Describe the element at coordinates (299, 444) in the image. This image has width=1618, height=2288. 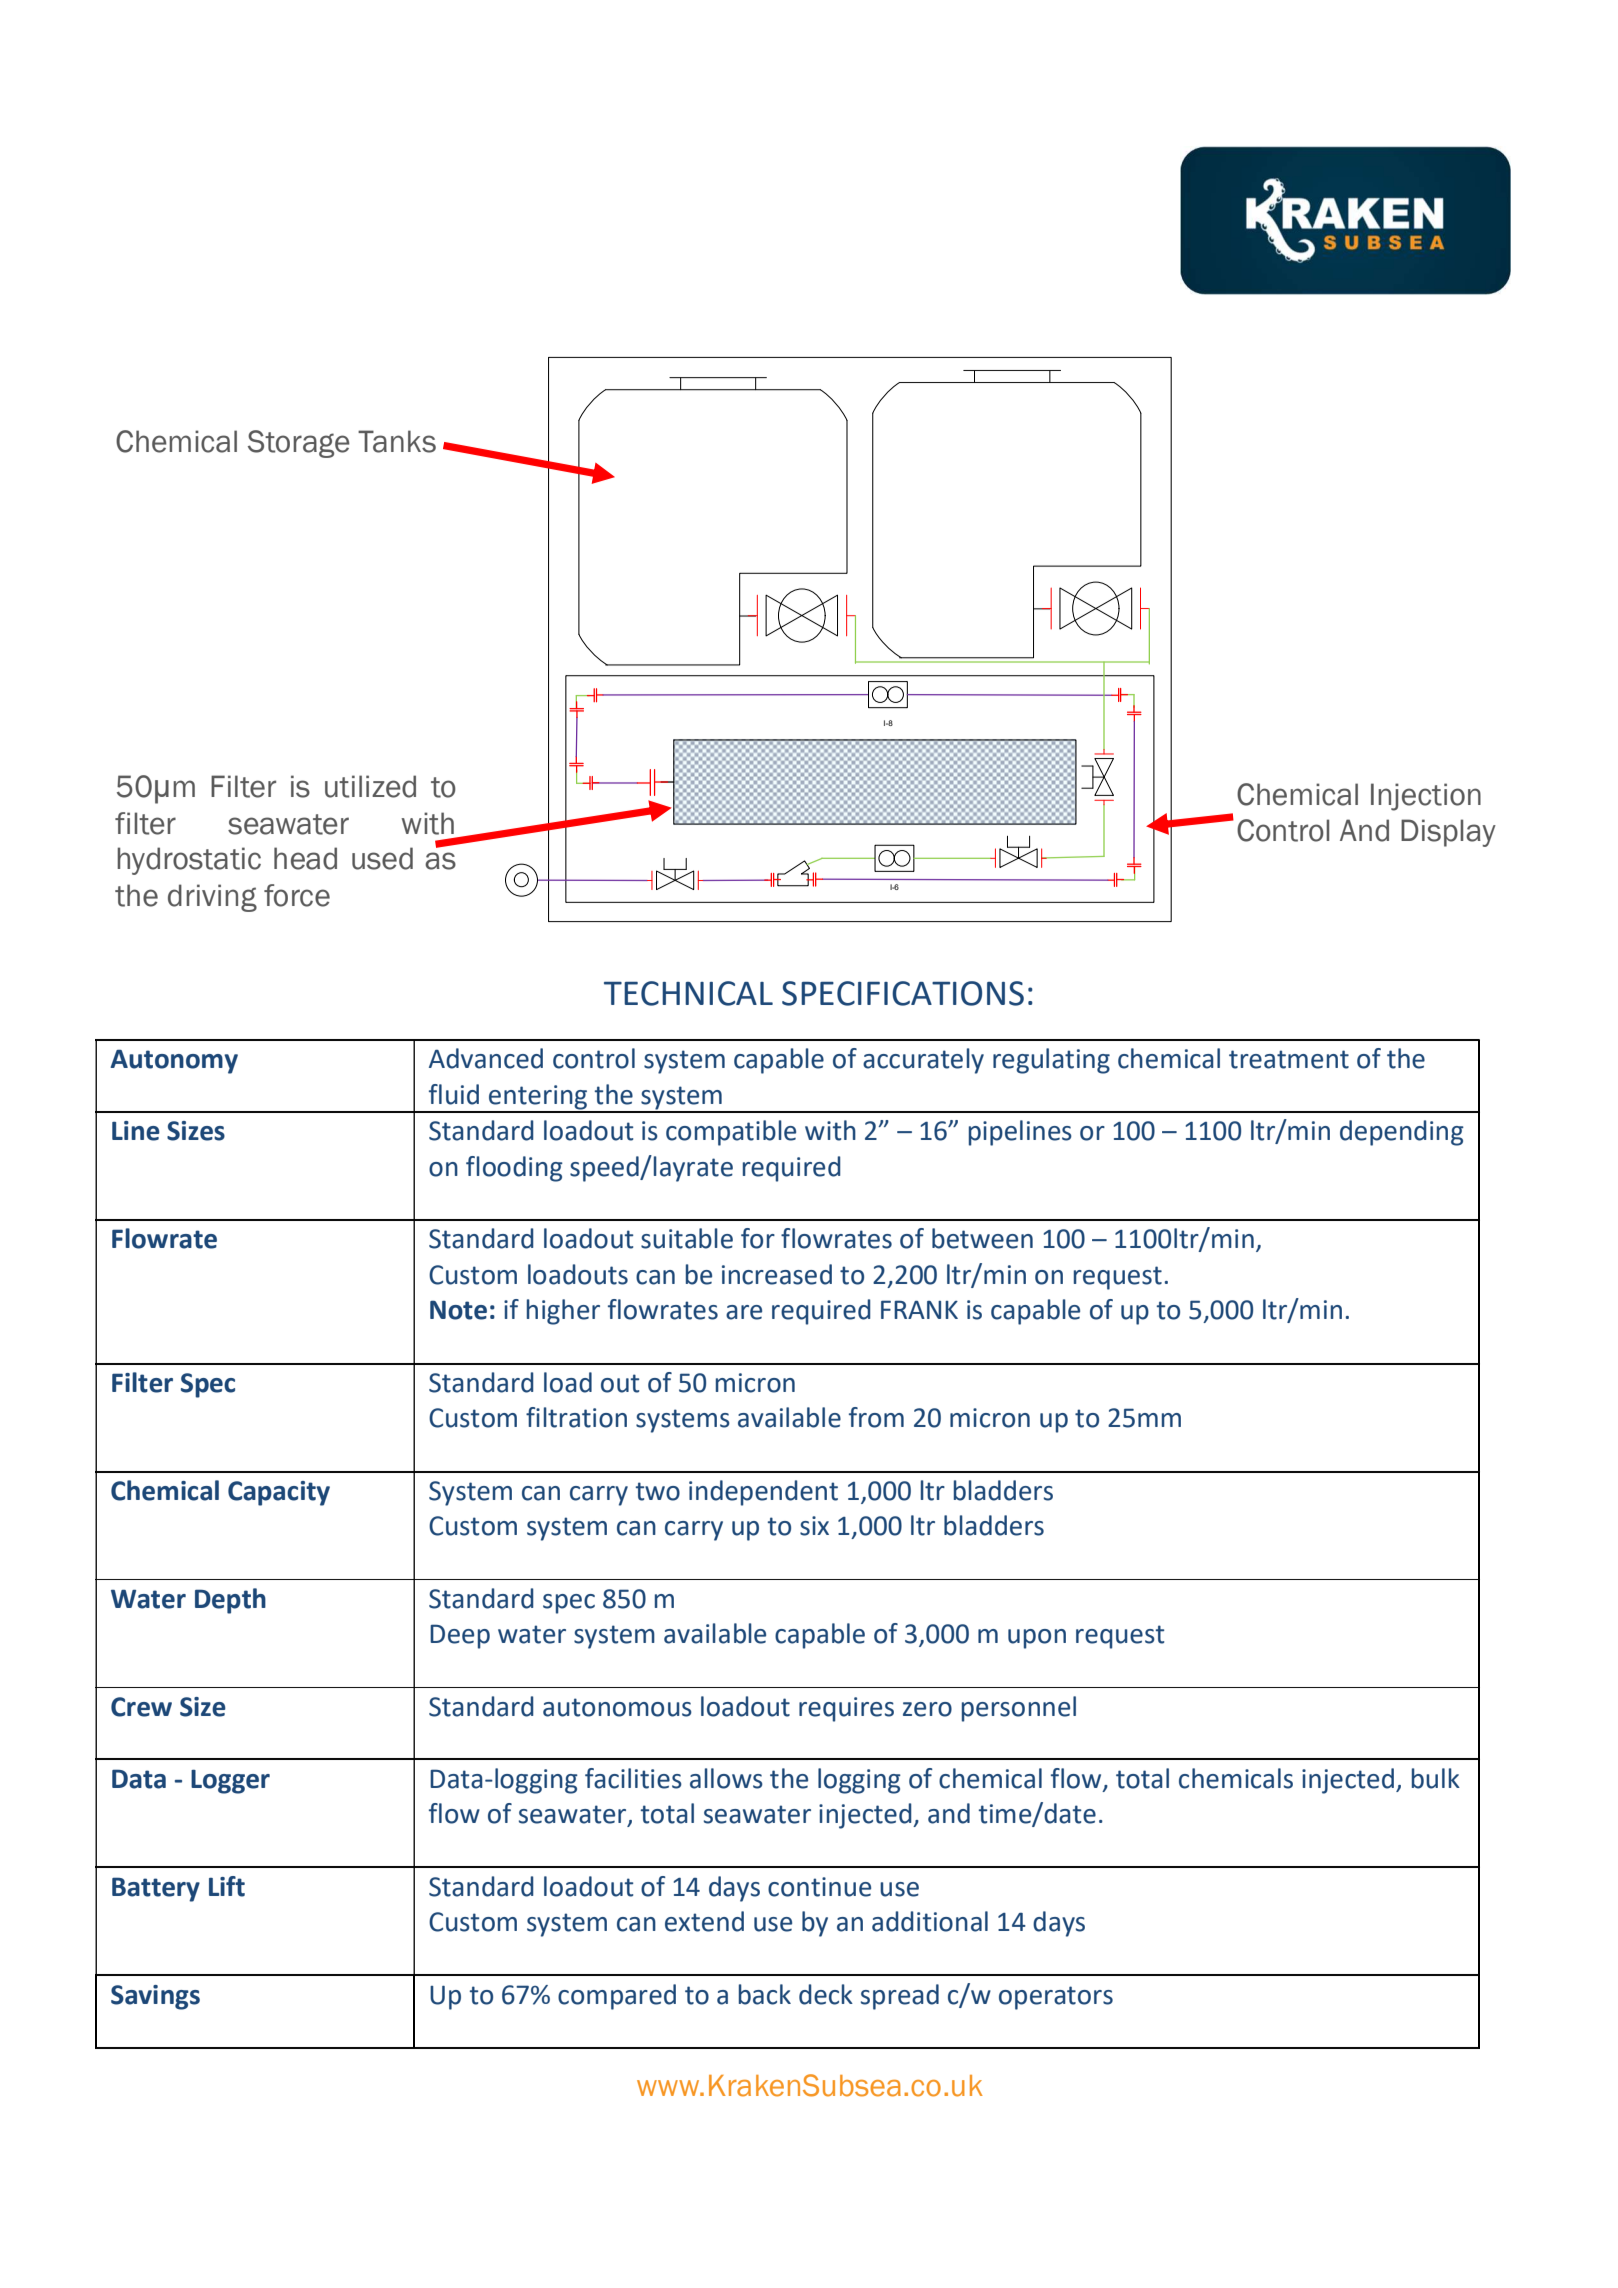
I see `Storage` at that location.
